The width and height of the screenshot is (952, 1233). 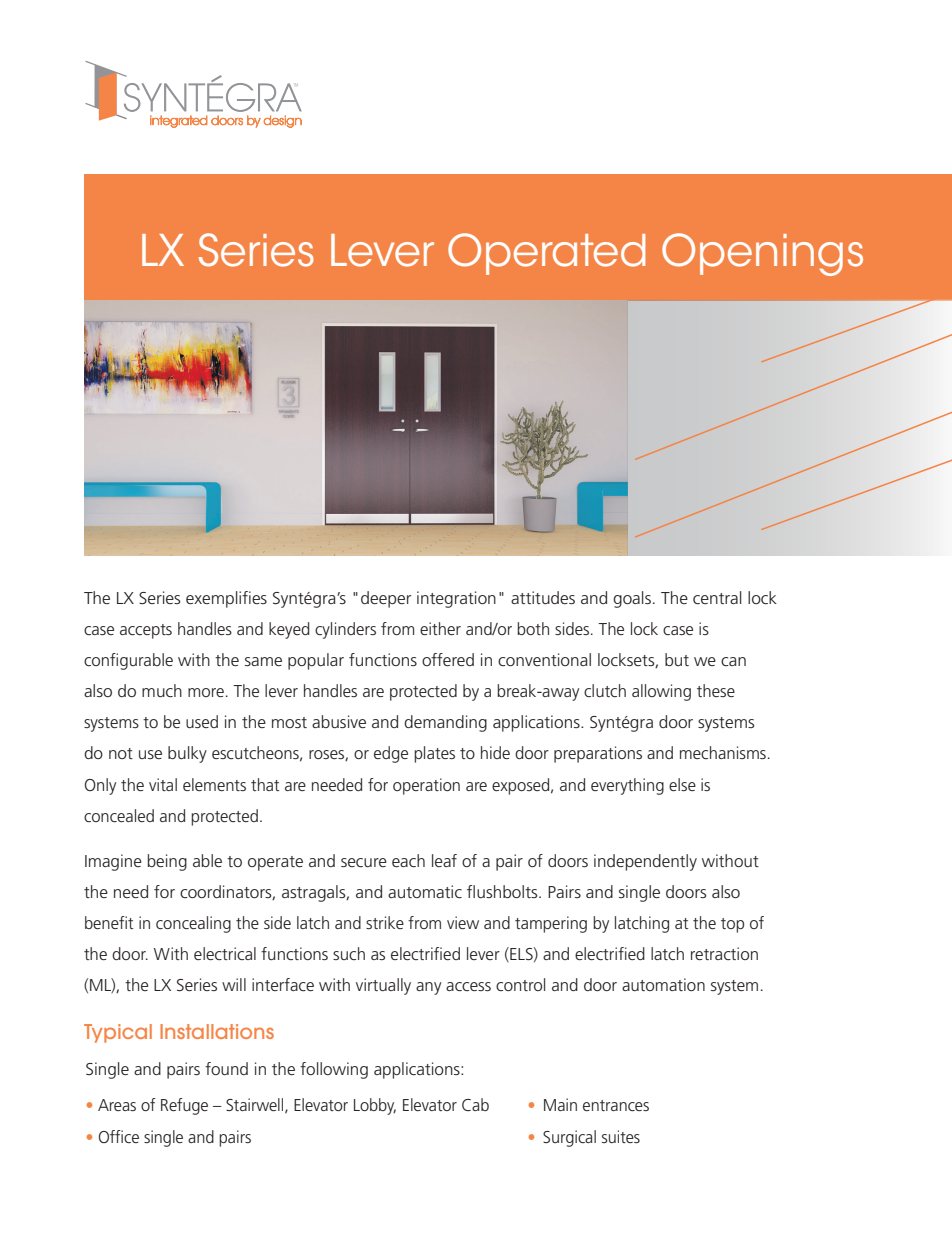 What do you see at coordinates (762, 254) in the screenshot?
I see `Openings` at bounding box center [762, 254].
